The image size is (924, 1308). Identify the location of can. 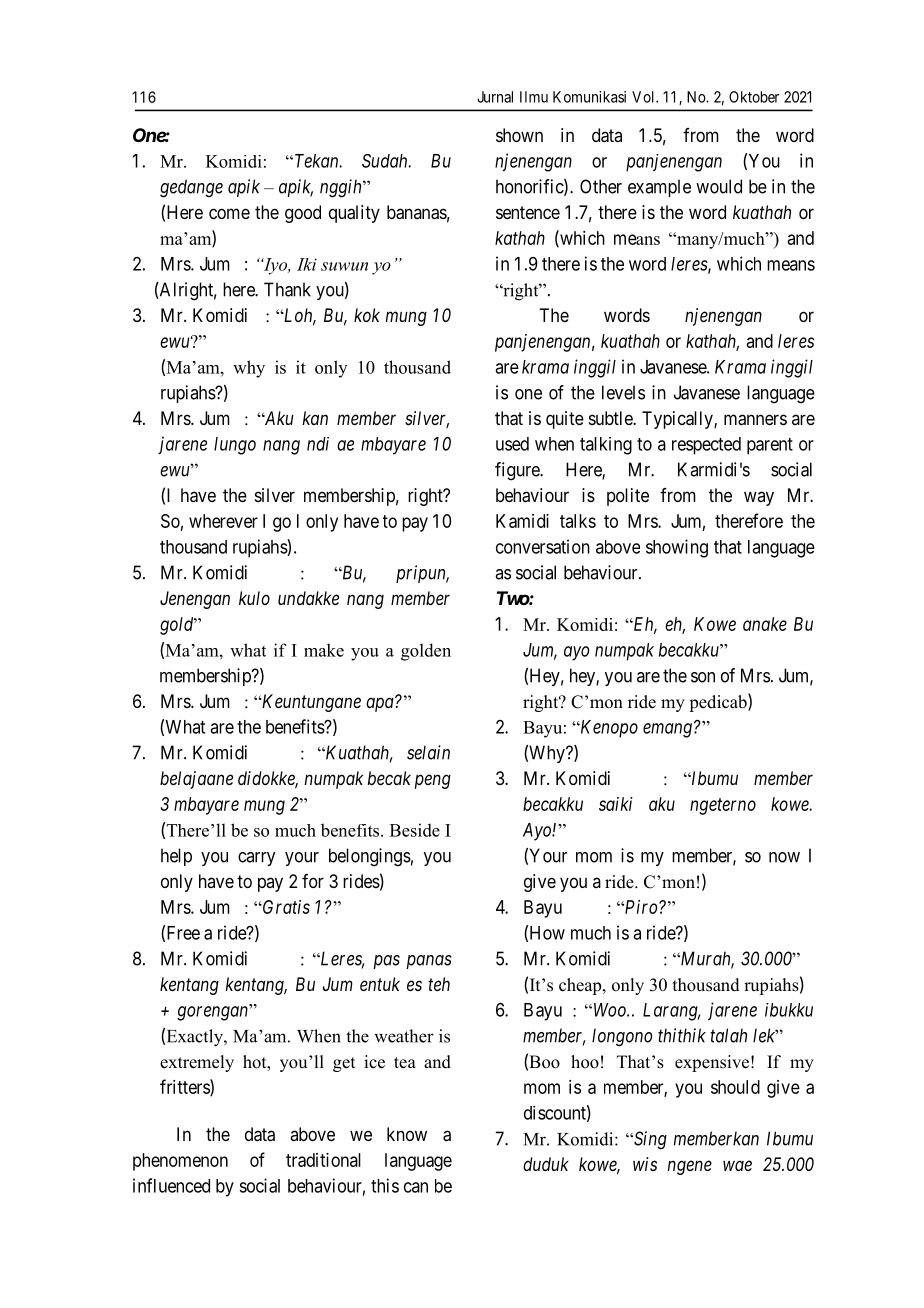
(416, 1187).
